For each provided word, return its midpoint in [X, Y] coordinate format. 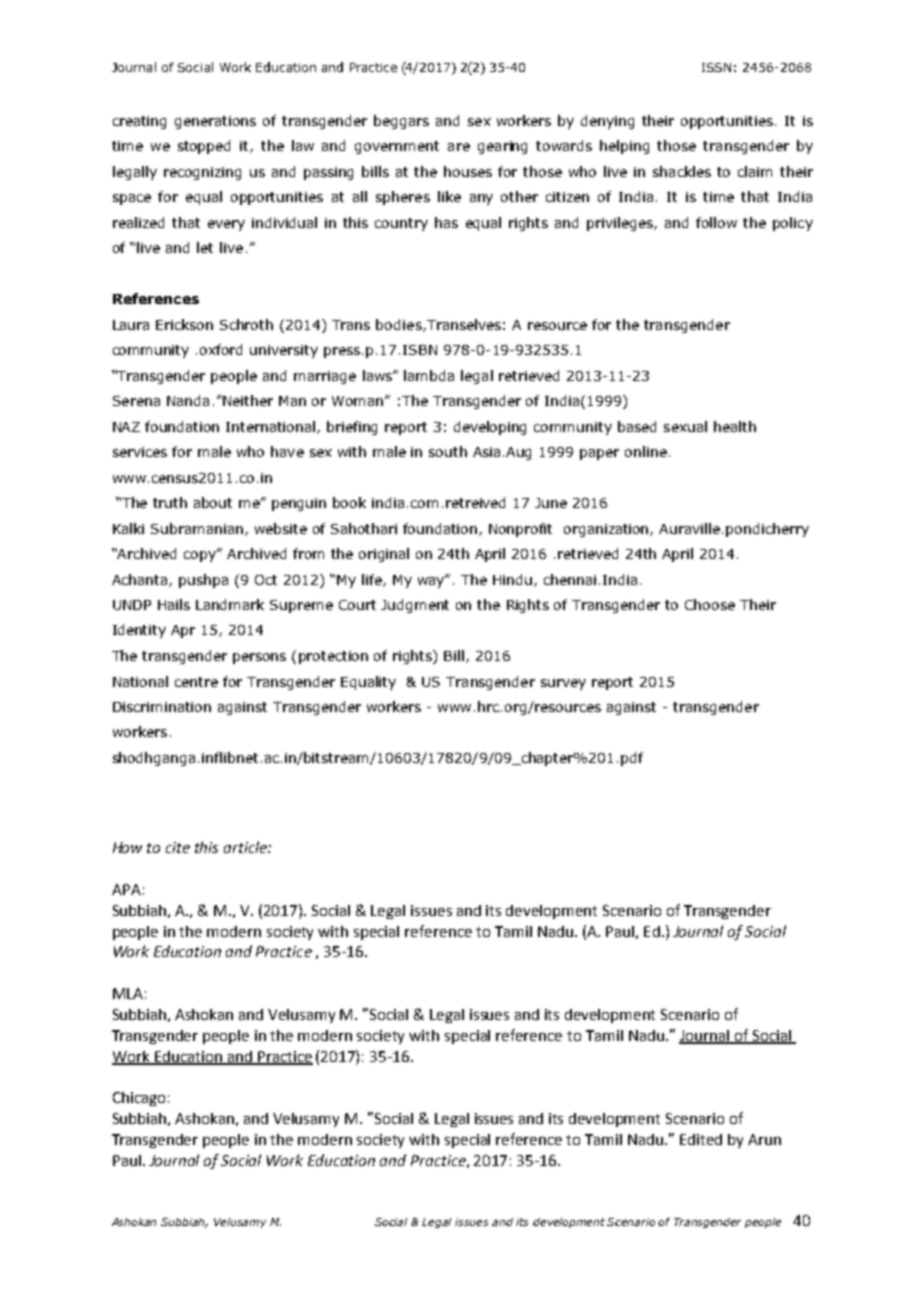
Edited [701, 1139]
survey [563, 684]
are [459, 147]
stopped [204, 147]
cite [178, 847]
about [213, 502]
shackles [682, 171]
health [735, 426]
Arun [764, 1139]
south [448, 451]
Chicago [139, 1099]
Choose [710, 604]
